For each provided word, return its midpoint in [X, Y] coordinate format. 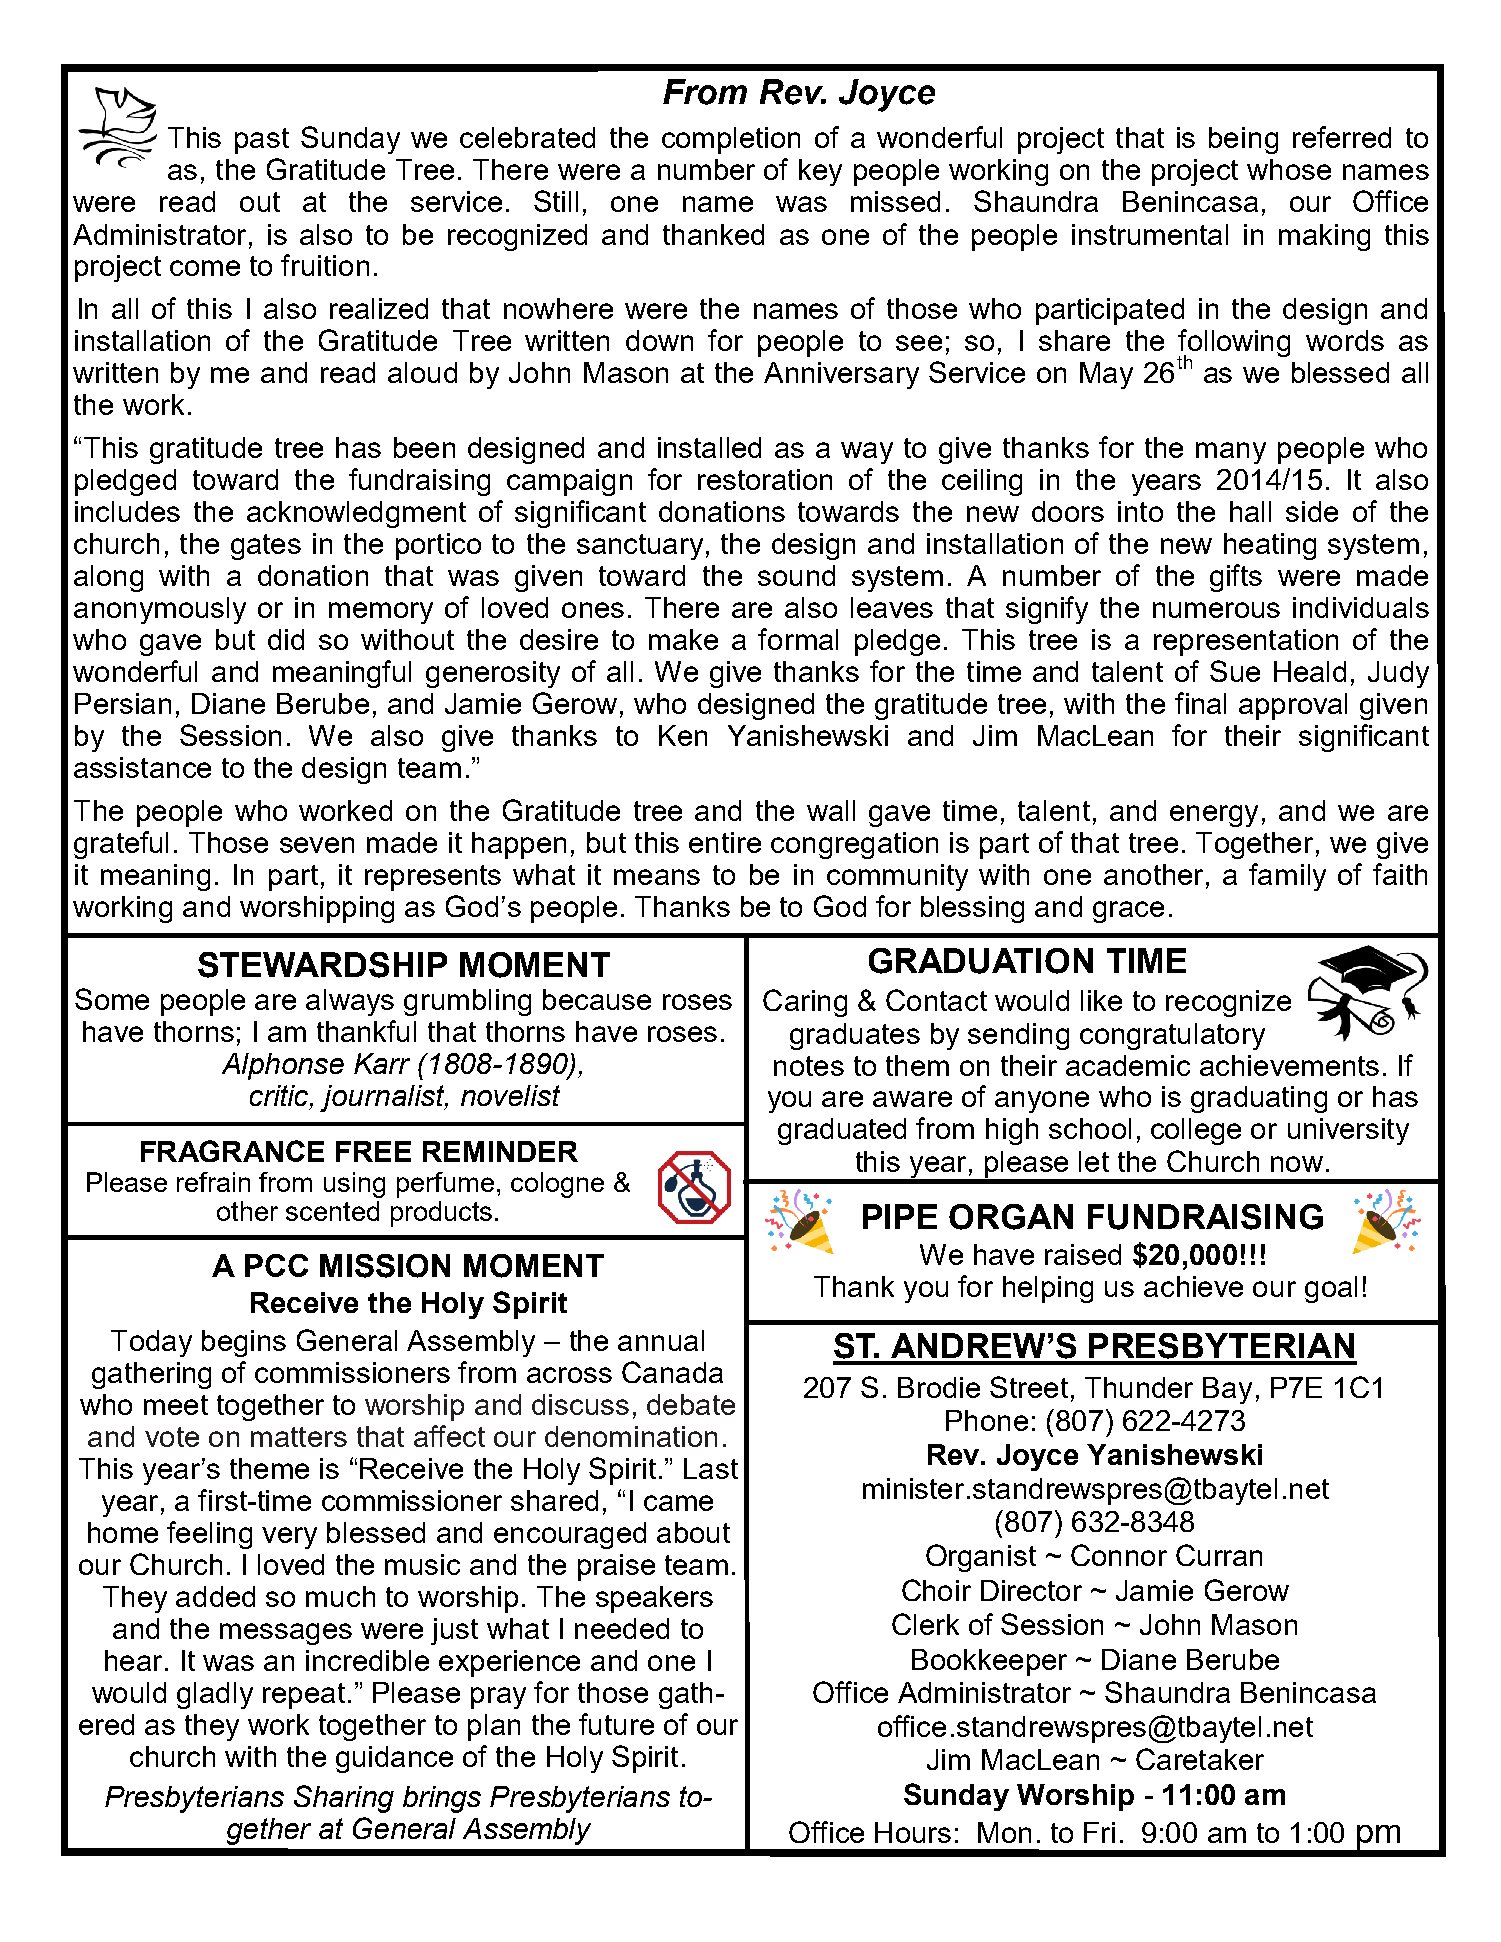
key [820, 172]
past [262, 141]
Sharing [344, 1799]
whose [1289, 169]
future [616, 1724]
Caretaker [1200, 1759]
